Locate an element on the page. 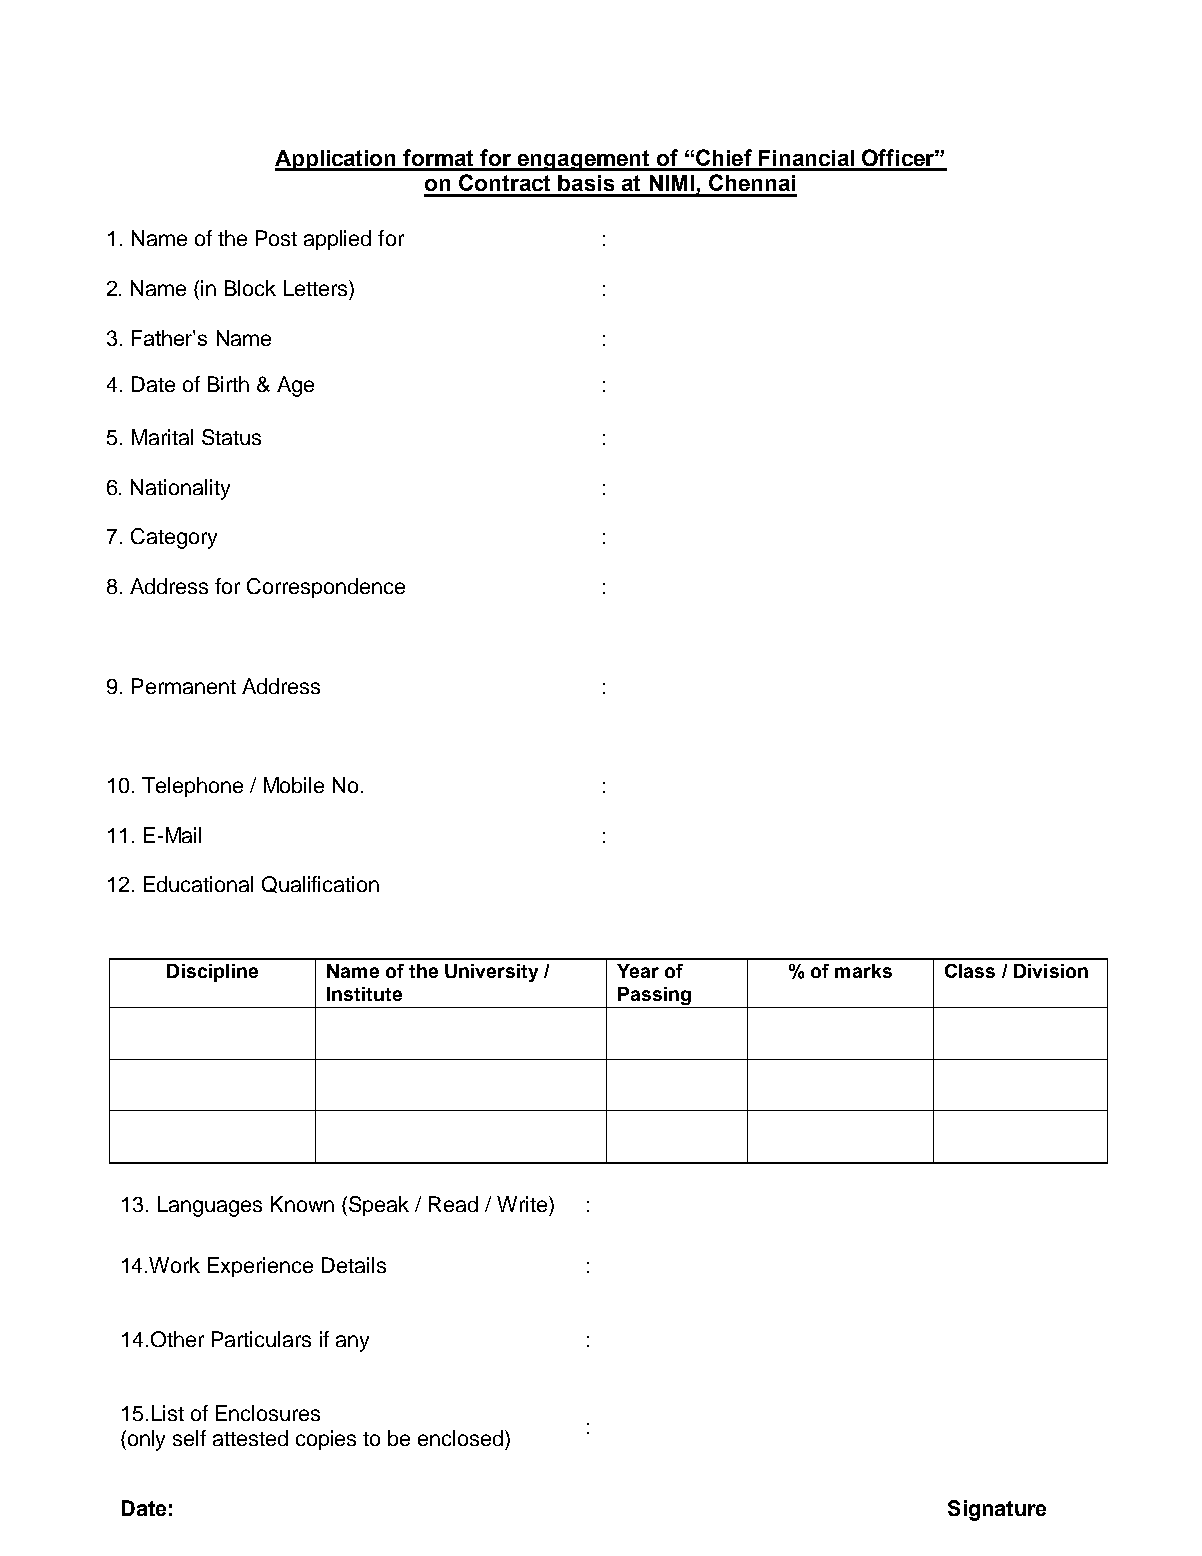 The height and width of the image is (1556, 1202). Year is located at coordinates (638, 971).
